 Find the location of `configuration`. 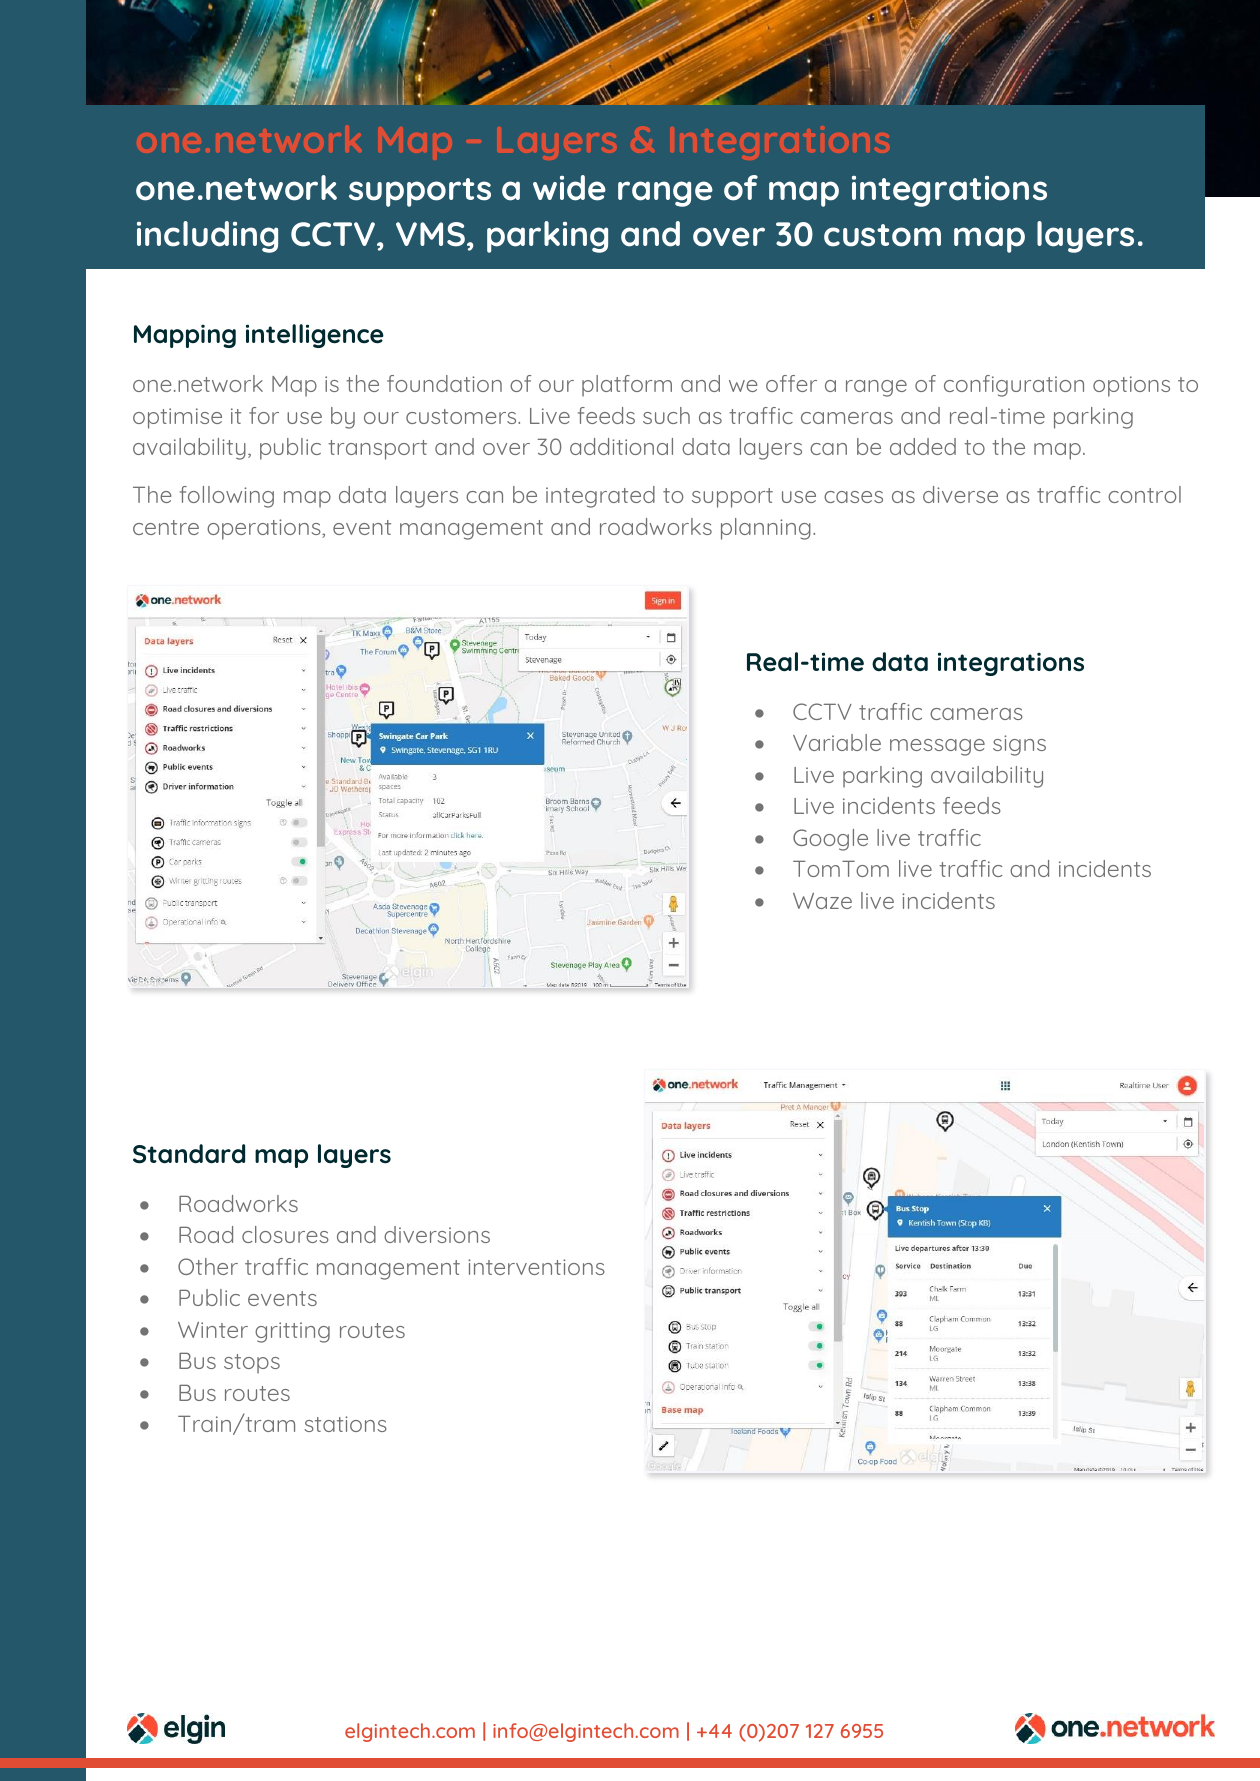

configuration is located at coordinates (1014, 386).
